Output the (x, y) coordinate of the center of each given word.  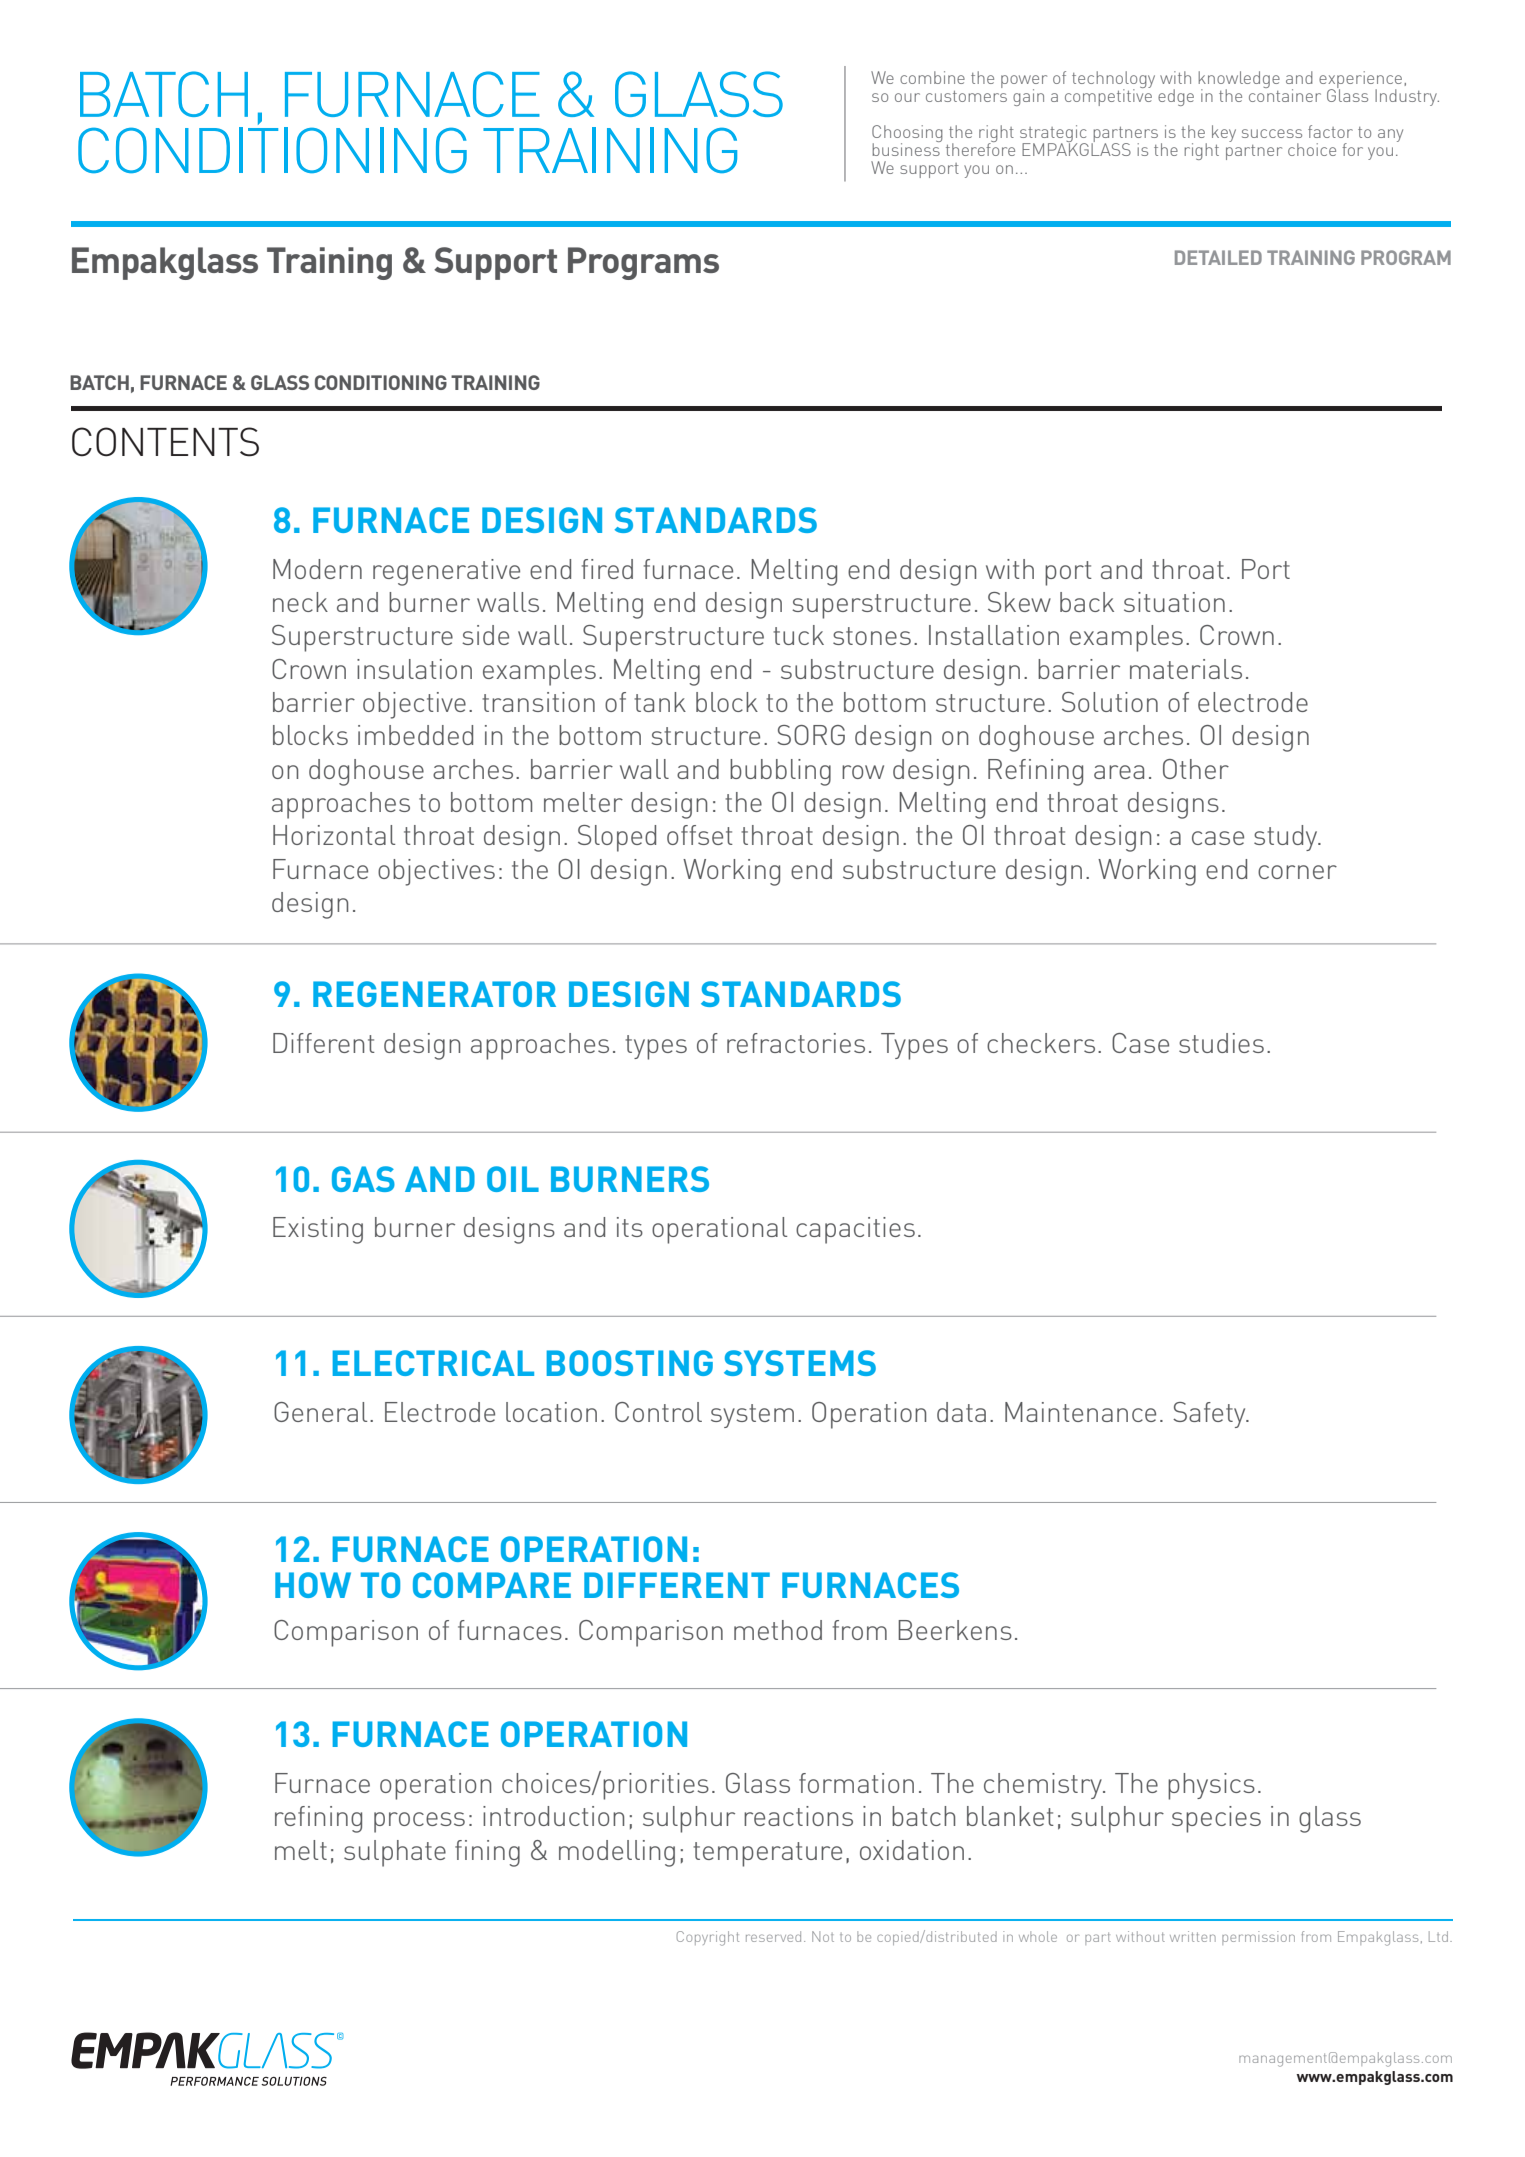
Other (1196, 769)
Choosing (907, 134)
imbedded (415, 735)
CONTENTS (165, 442)
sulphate (395, 1853)
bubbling (780, 772)
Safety (1210, 1415)
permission (1258, 1938)
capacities (855, 1230)
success (1272, 133)
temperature (767, 1854)
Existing (318, 1230)
